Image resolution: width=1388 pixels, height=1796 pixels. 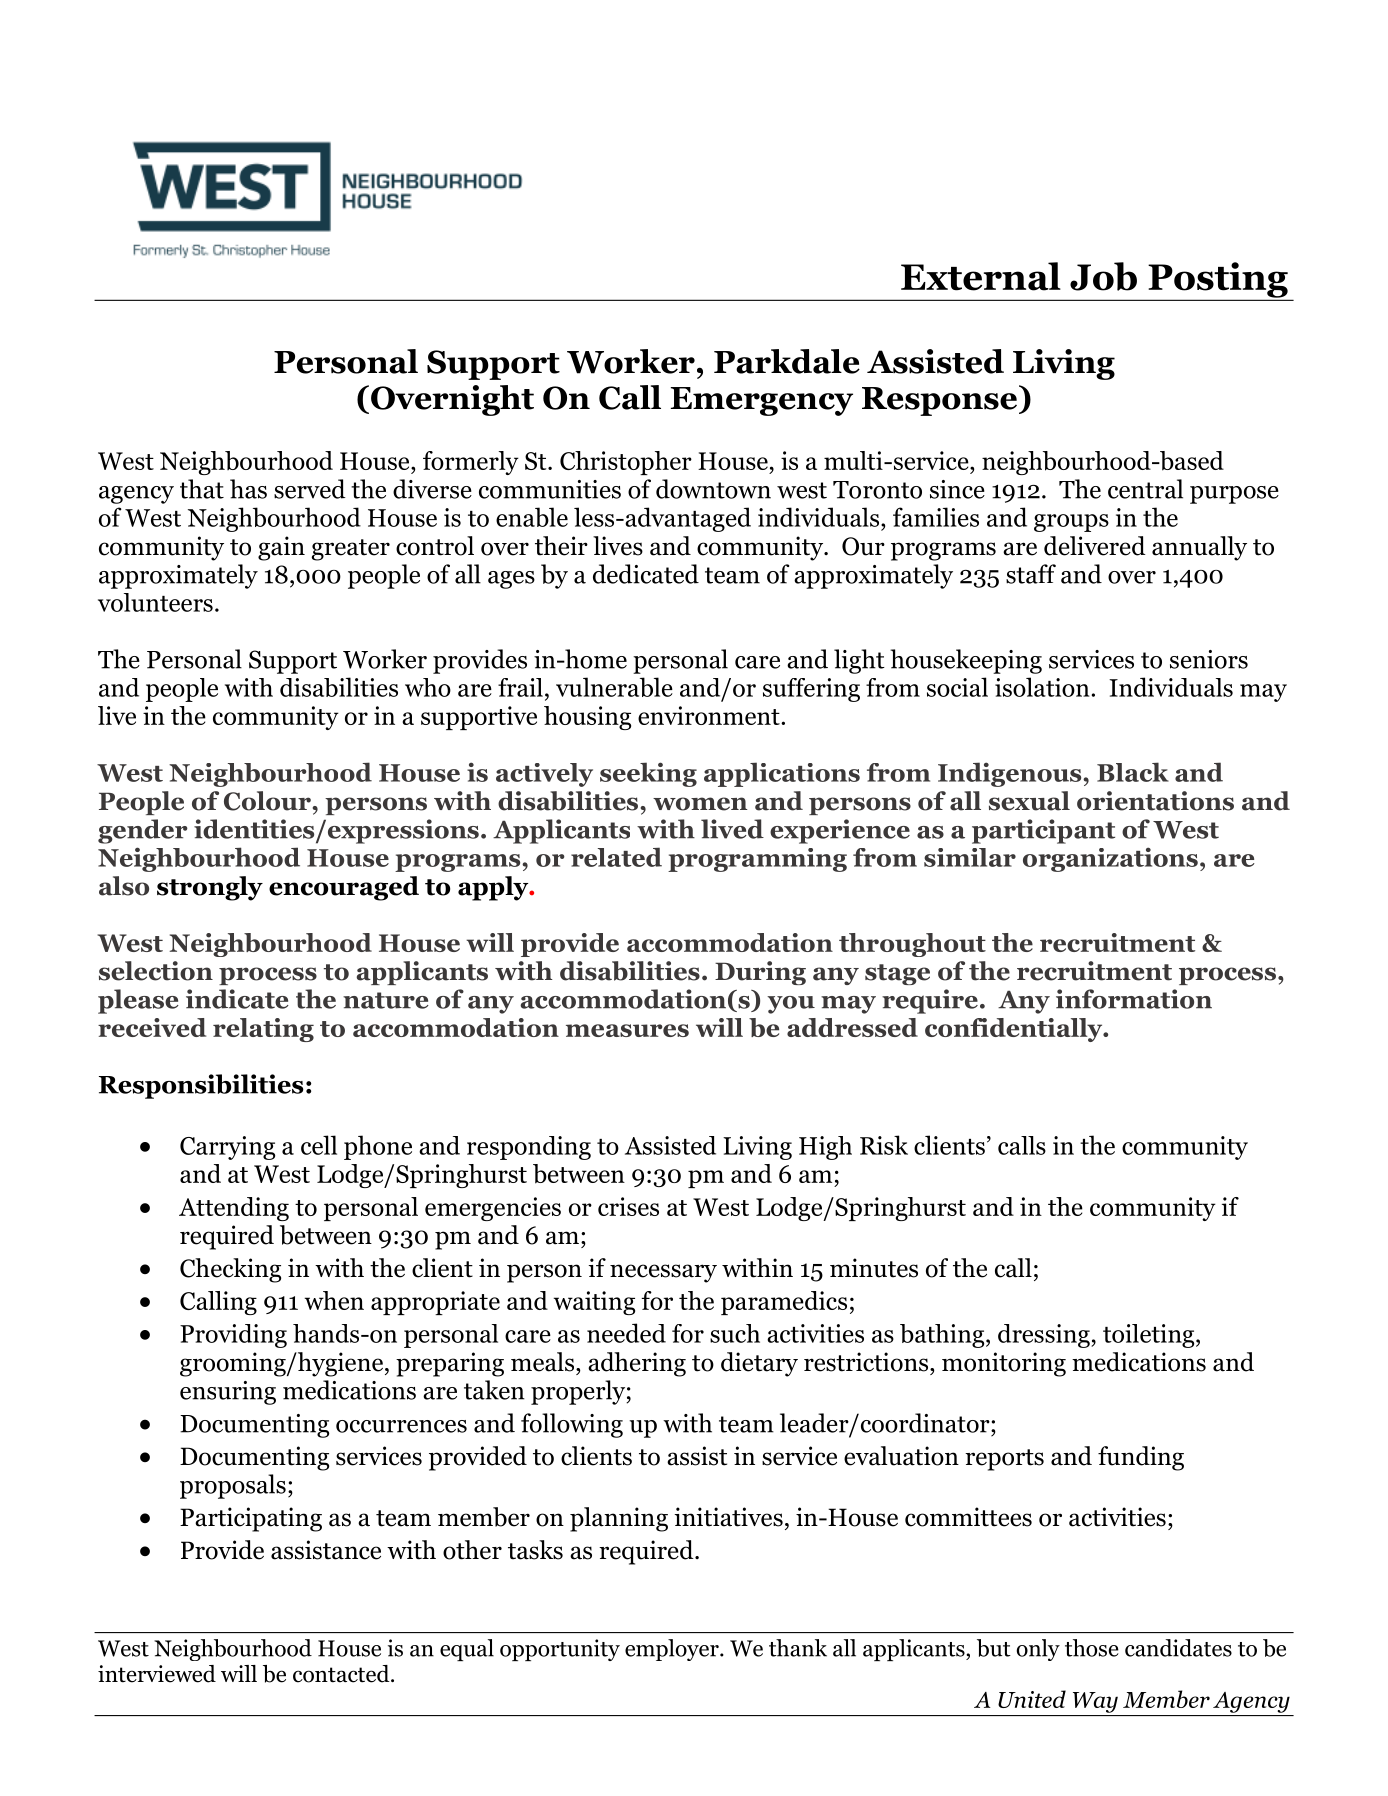 I want to click on indicate, so click(x=237, y=999).
